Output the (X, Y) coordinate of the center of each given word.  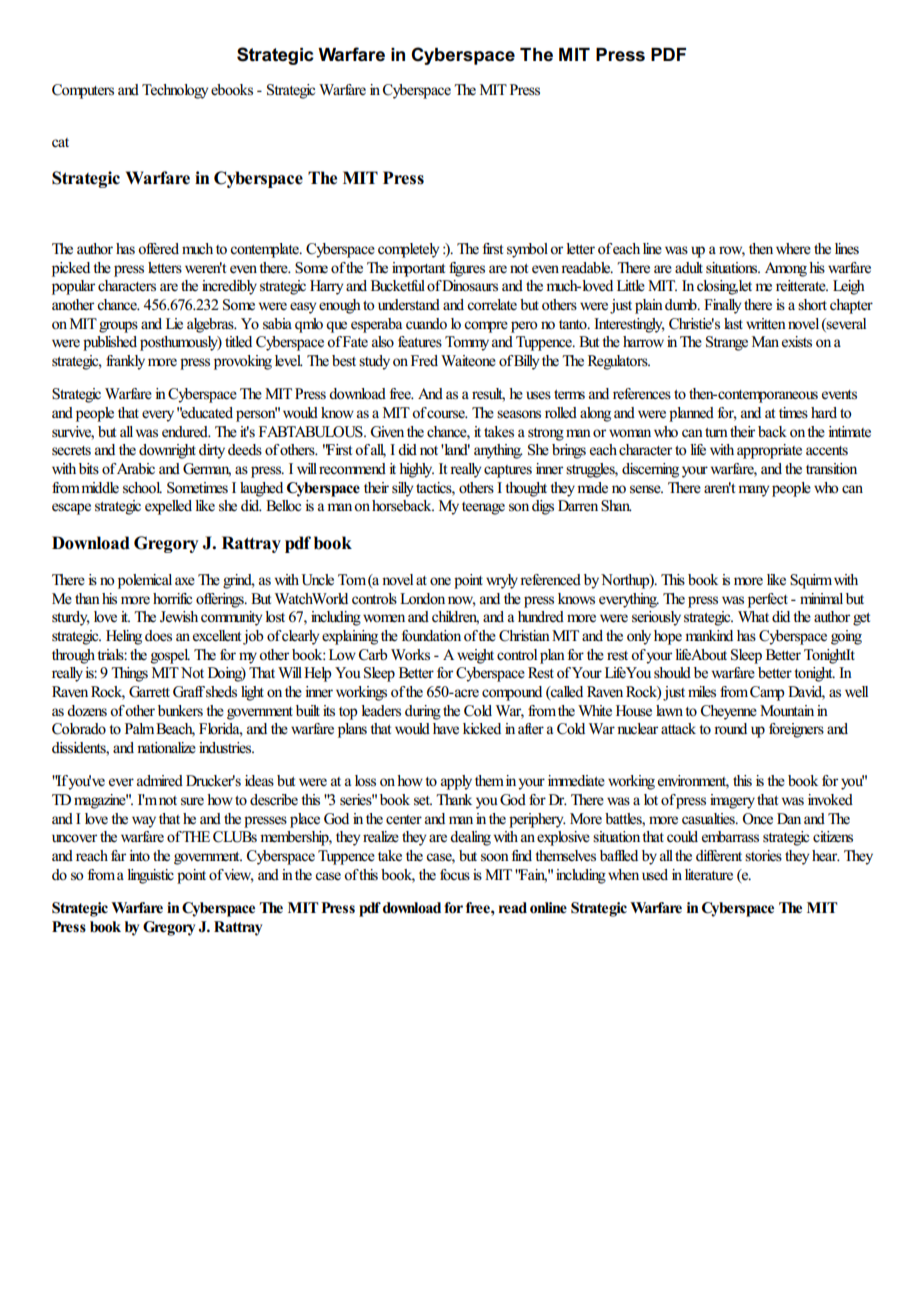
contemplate (265, 250)
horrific (172, 599)
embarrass (730, 837)
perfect (768, 600)
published (110, 343)
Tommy (467, 343)
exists (797, 342)
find (522, 855)
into (139, 855)
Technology (175, 91)
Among (786, 269)
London (422, 599)
